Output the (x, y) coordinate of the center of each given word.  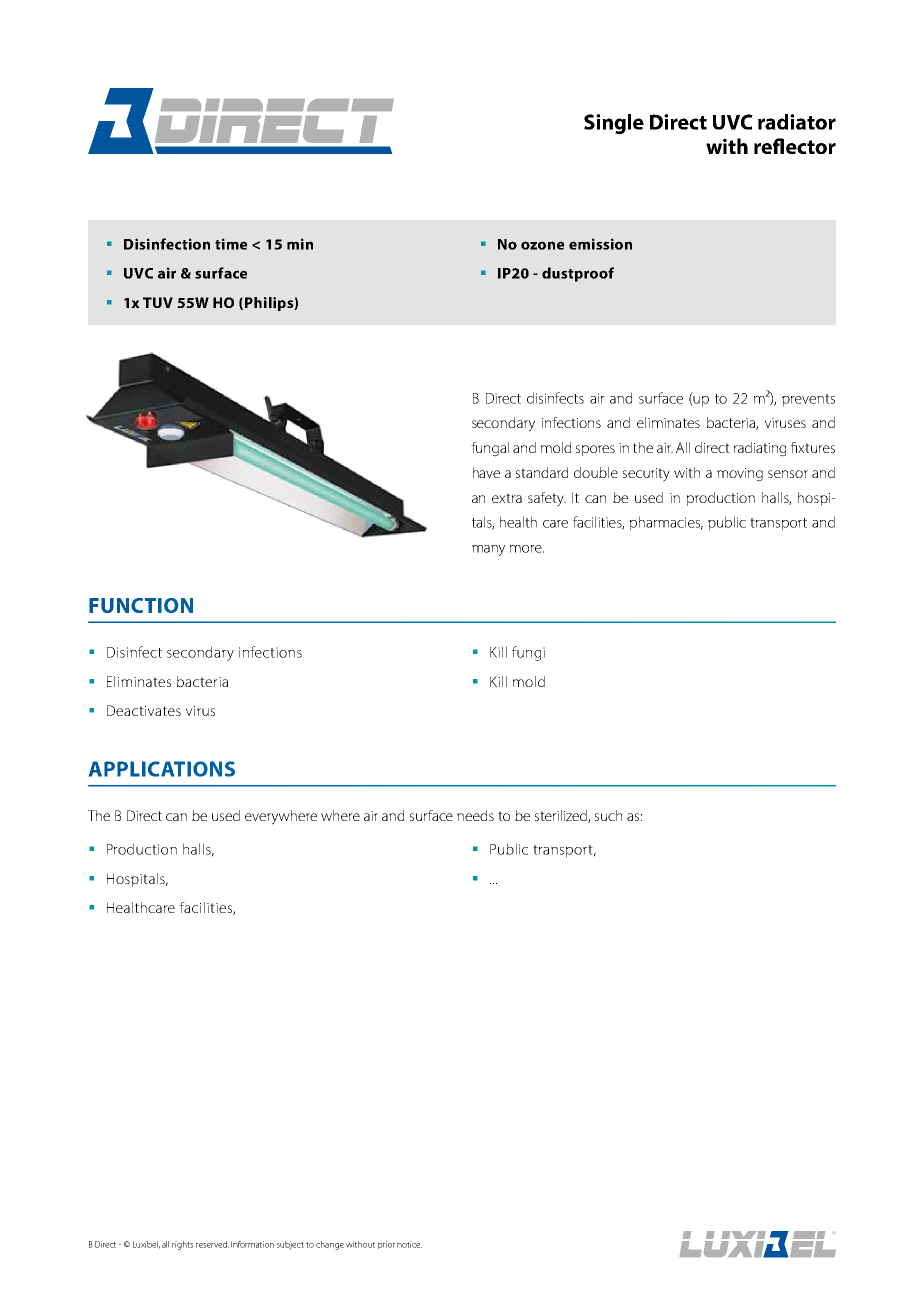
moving (740, 475)
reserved (212, 1244)
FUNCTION (141, 605)
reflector (795, 146)
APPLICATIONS (162, 769)
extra (507, 498)
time (231, 244)
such (608, 815)
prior (386, 1245)
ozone (542, 245)
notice (409, 1244)
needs (475, 815)
